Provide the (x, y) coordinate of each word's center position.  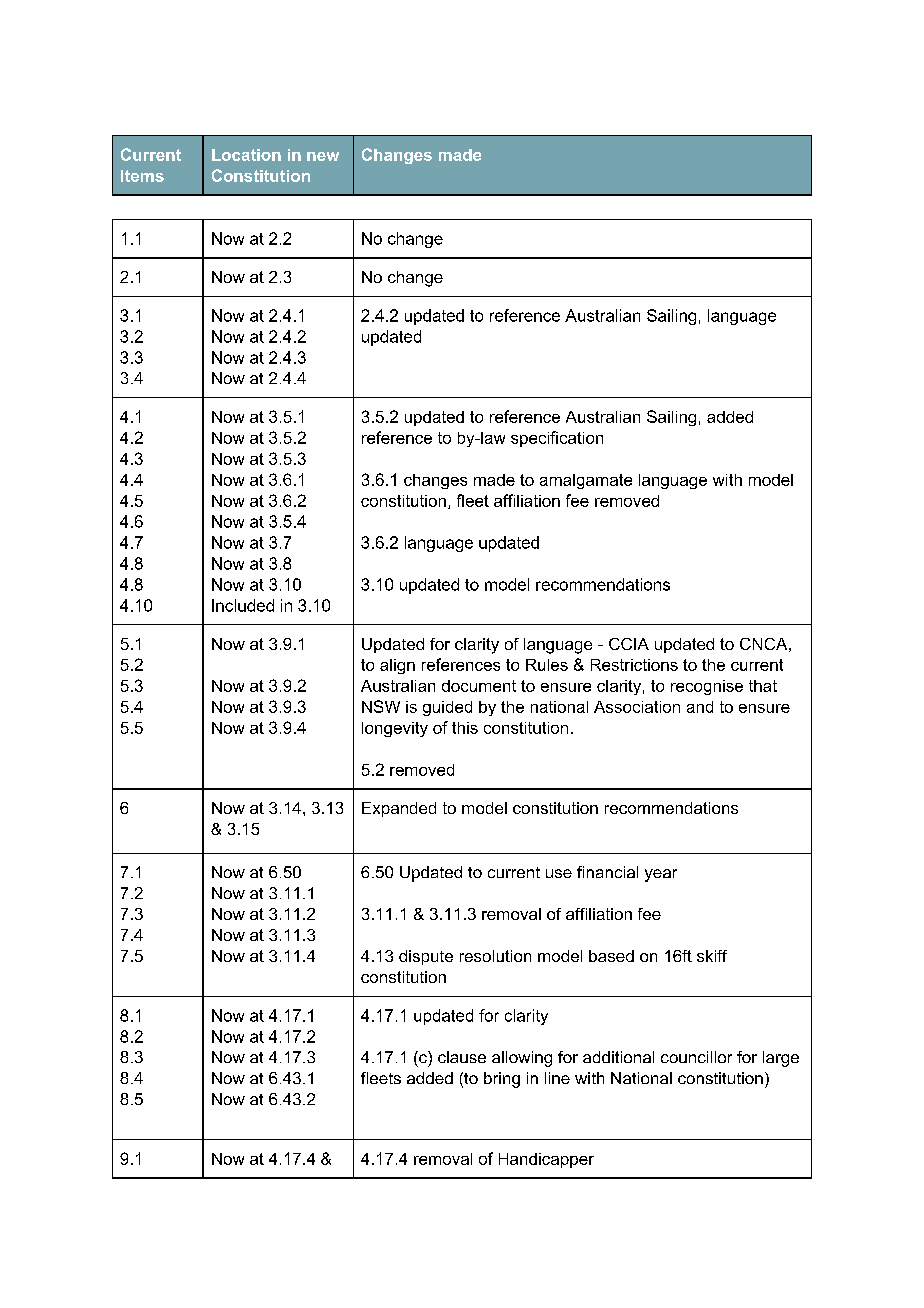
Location (246, 155)
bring (502, 1080)
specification (557, 439)
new (323, 156)
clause (462, 1057)
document (479, 686)
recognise (707, 687)
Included (243, 605)
